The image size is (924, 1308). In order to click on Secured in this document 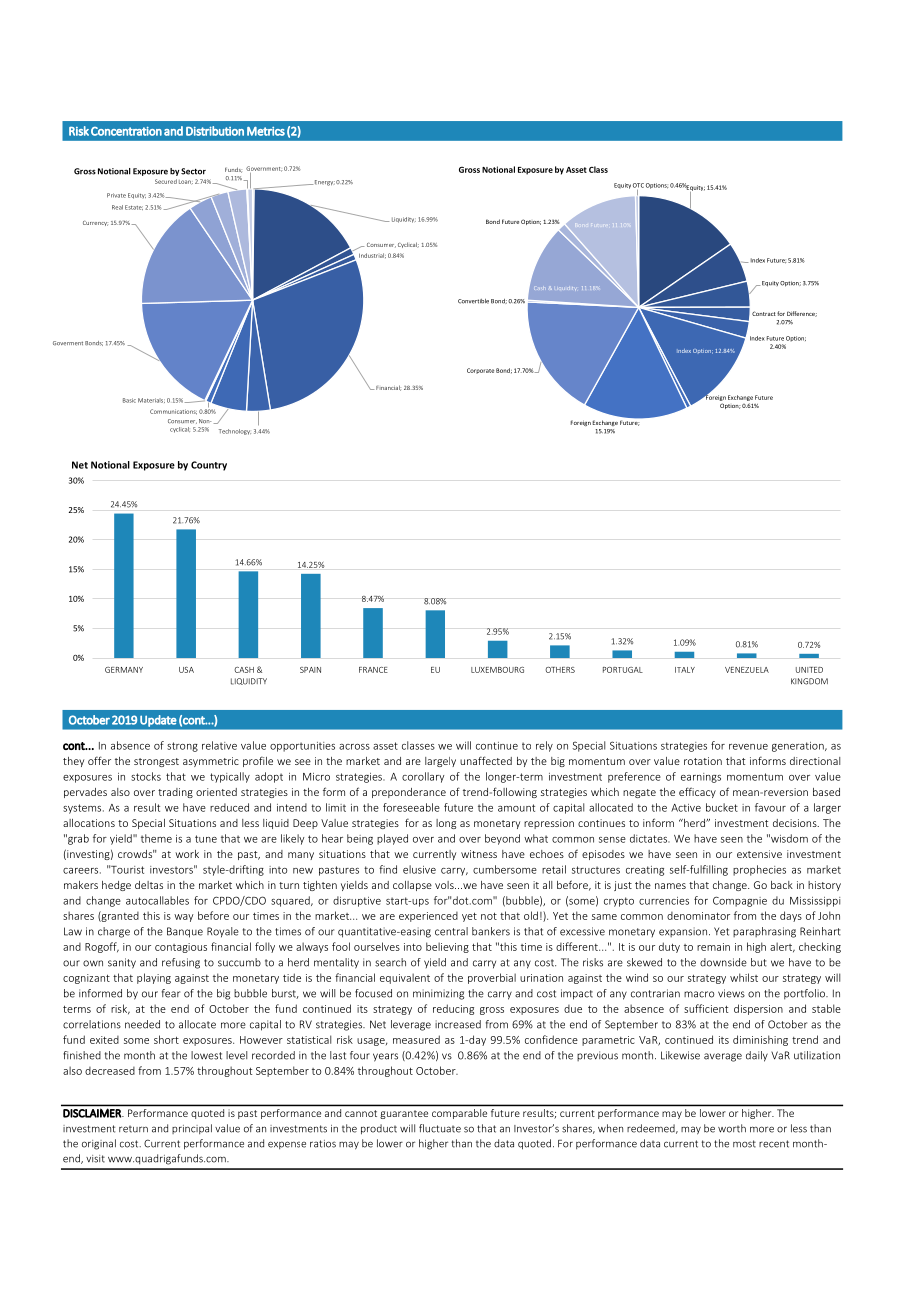, I will do `click(166, 181)`.
